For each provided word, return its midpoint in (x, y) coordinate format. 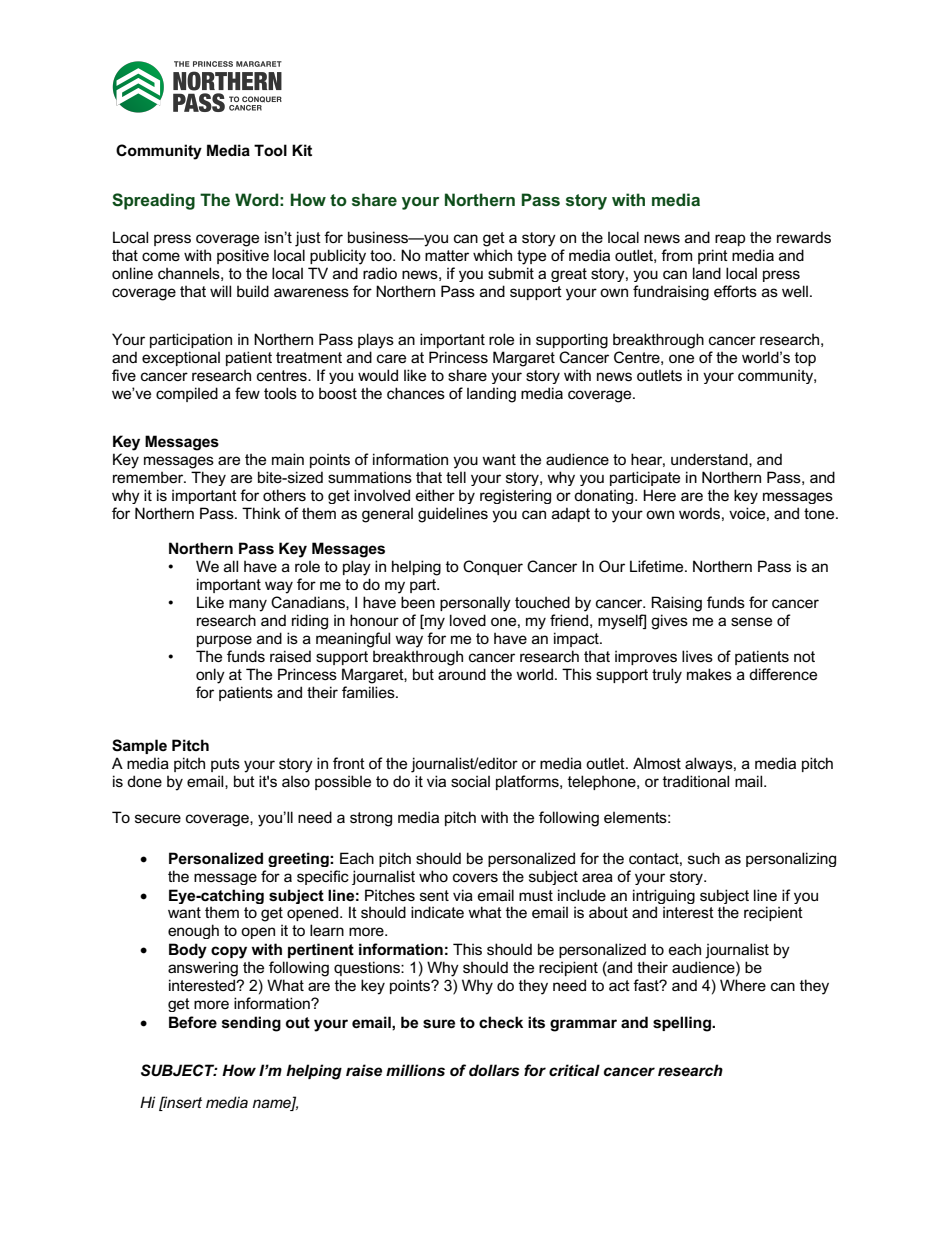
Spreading (153, 201)
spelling (683, 1024)
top (805, 359)
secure (158, 818)
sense (751, 621)
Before (193, 1022)
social (470, 781)
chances (416, 393)
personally (475, 604)
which (492, 255)
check (501, 1022)
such (704, 858)
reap (730, 240)
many (248, 605)
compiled (187, 394)
